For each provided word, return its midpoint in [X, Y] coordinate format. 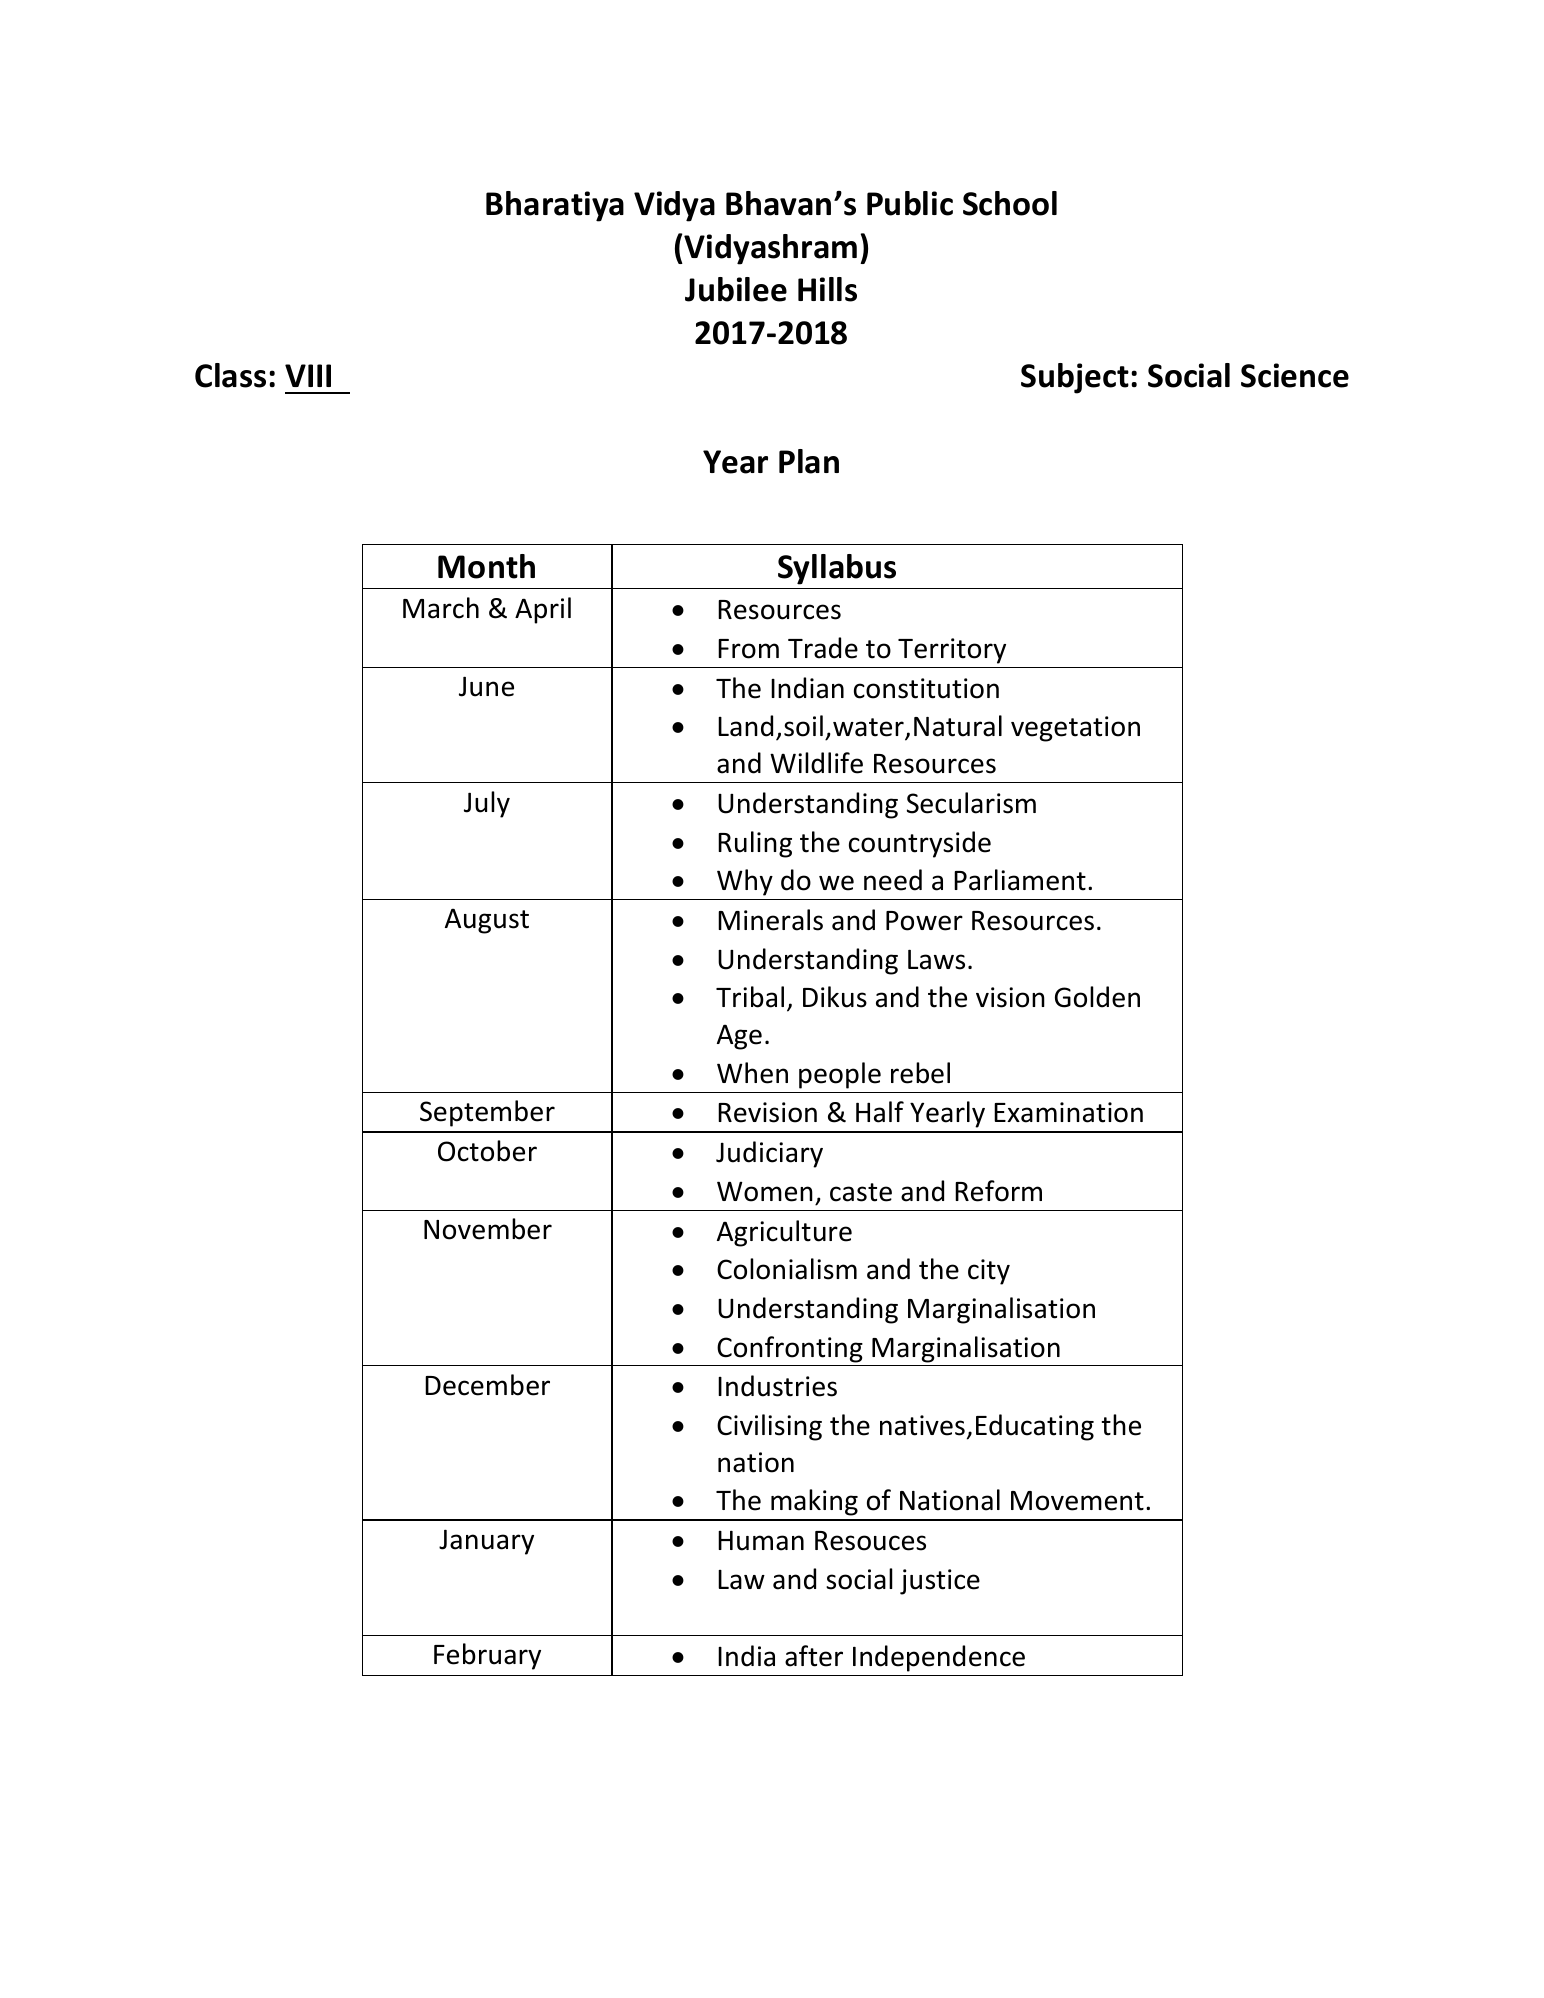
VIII [308, 375]
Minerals [770, 920]
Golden [1097, 997]
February [487, 1656]
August [487, 921]
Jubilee [736, 289]
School [1010, 203]
